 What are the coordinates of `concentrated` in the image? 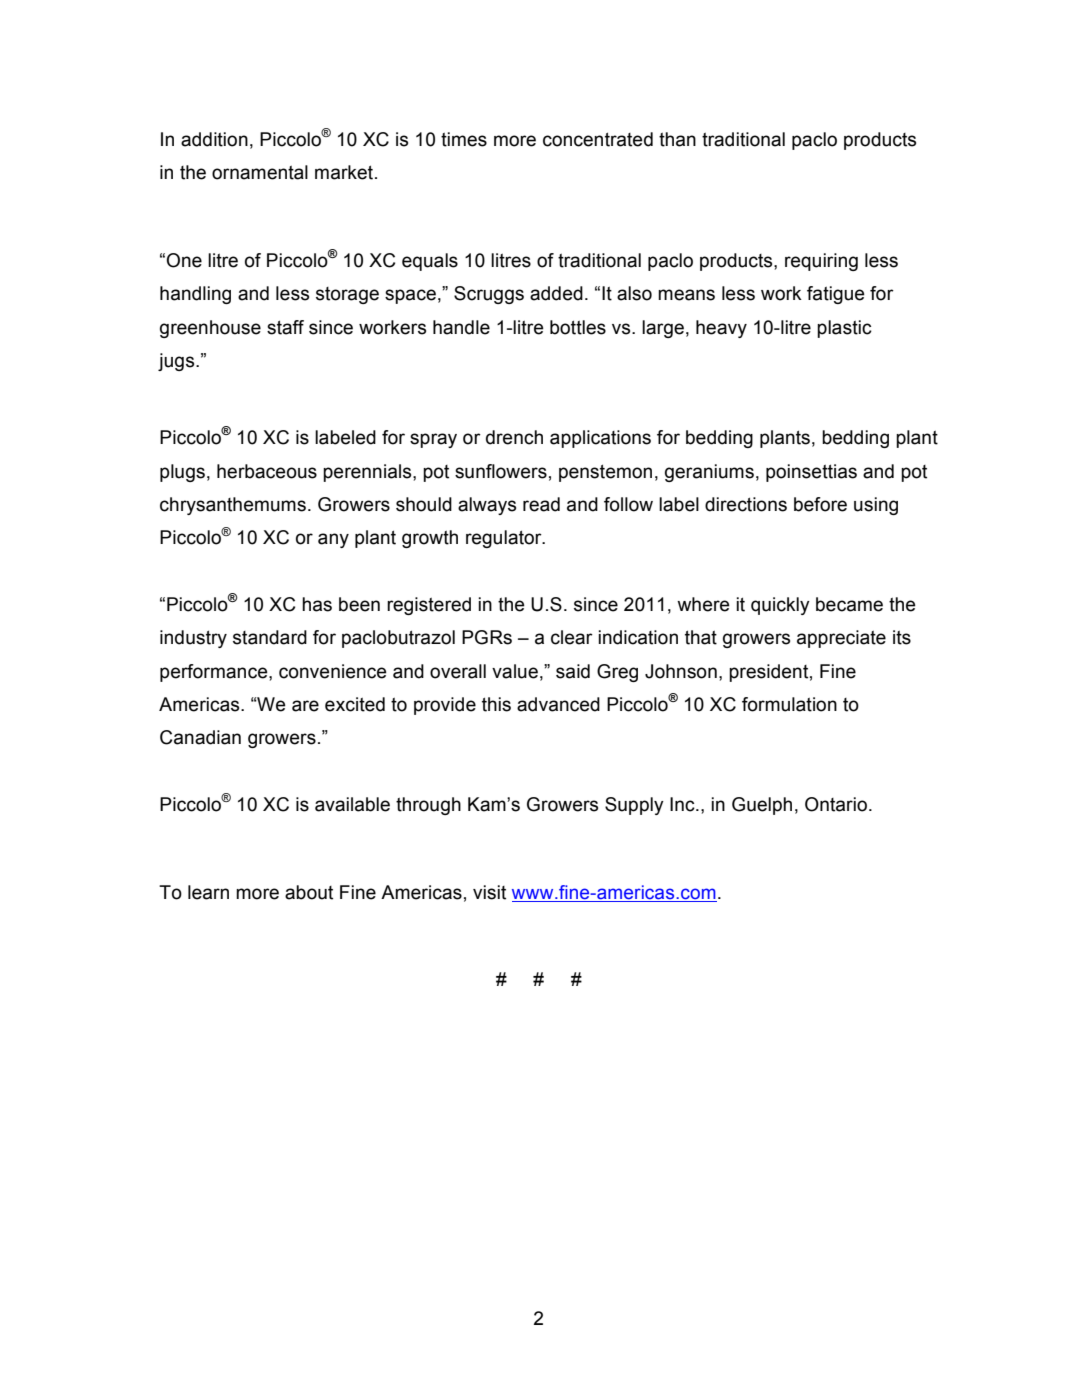 It's located at (598, 139).
